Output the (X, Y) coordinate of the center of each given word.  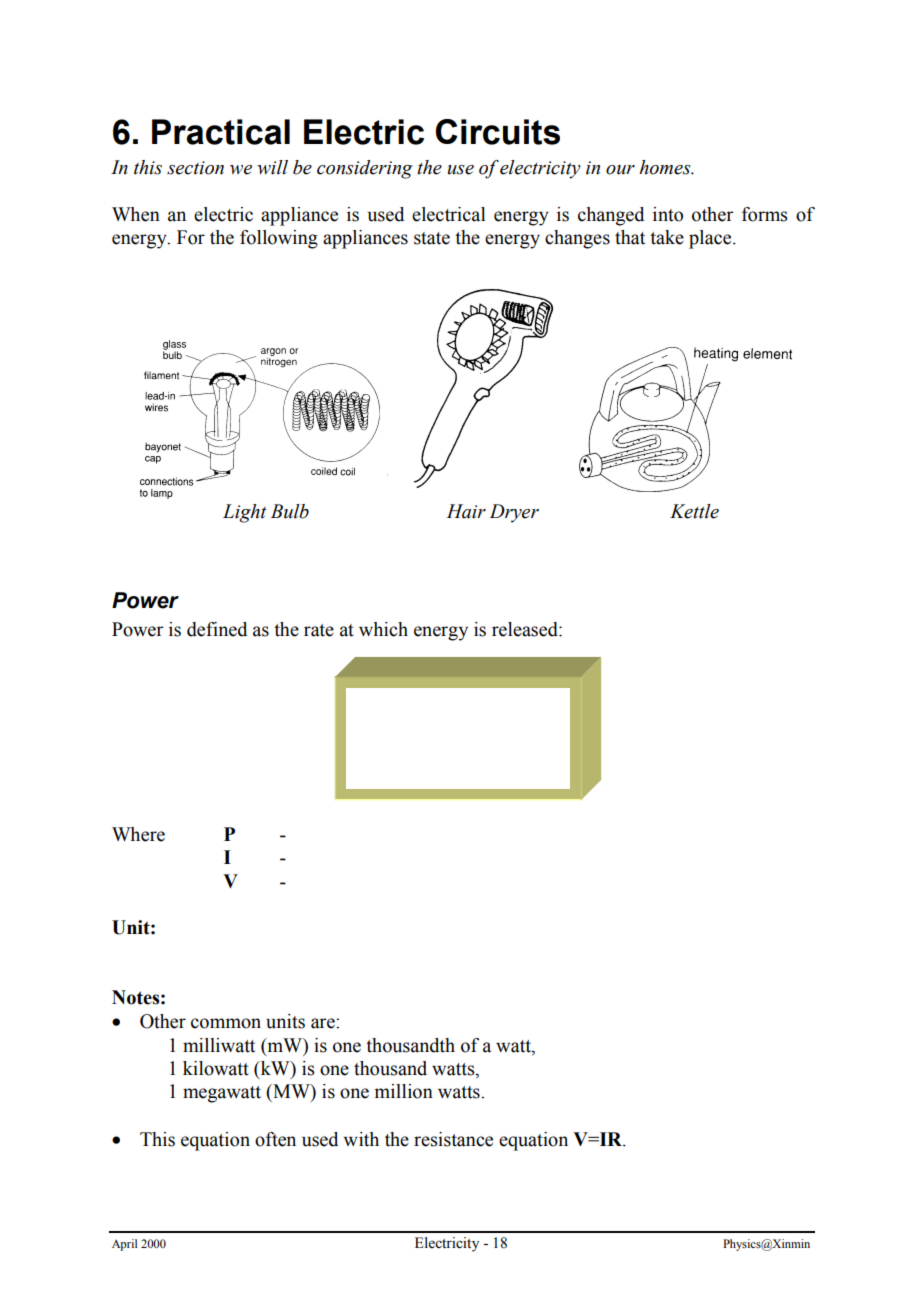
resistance (453, 1139)
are (324, 1023)
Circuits (498, 132)
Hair (466, 511)
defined (217, 629)
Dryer (514, 513)
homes (666, 167)
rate (319, 630)
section (195, 168)
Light (245, 513)
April (124, 1245)
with (361, 1139)
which (383, 629)
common (226, 1023)
